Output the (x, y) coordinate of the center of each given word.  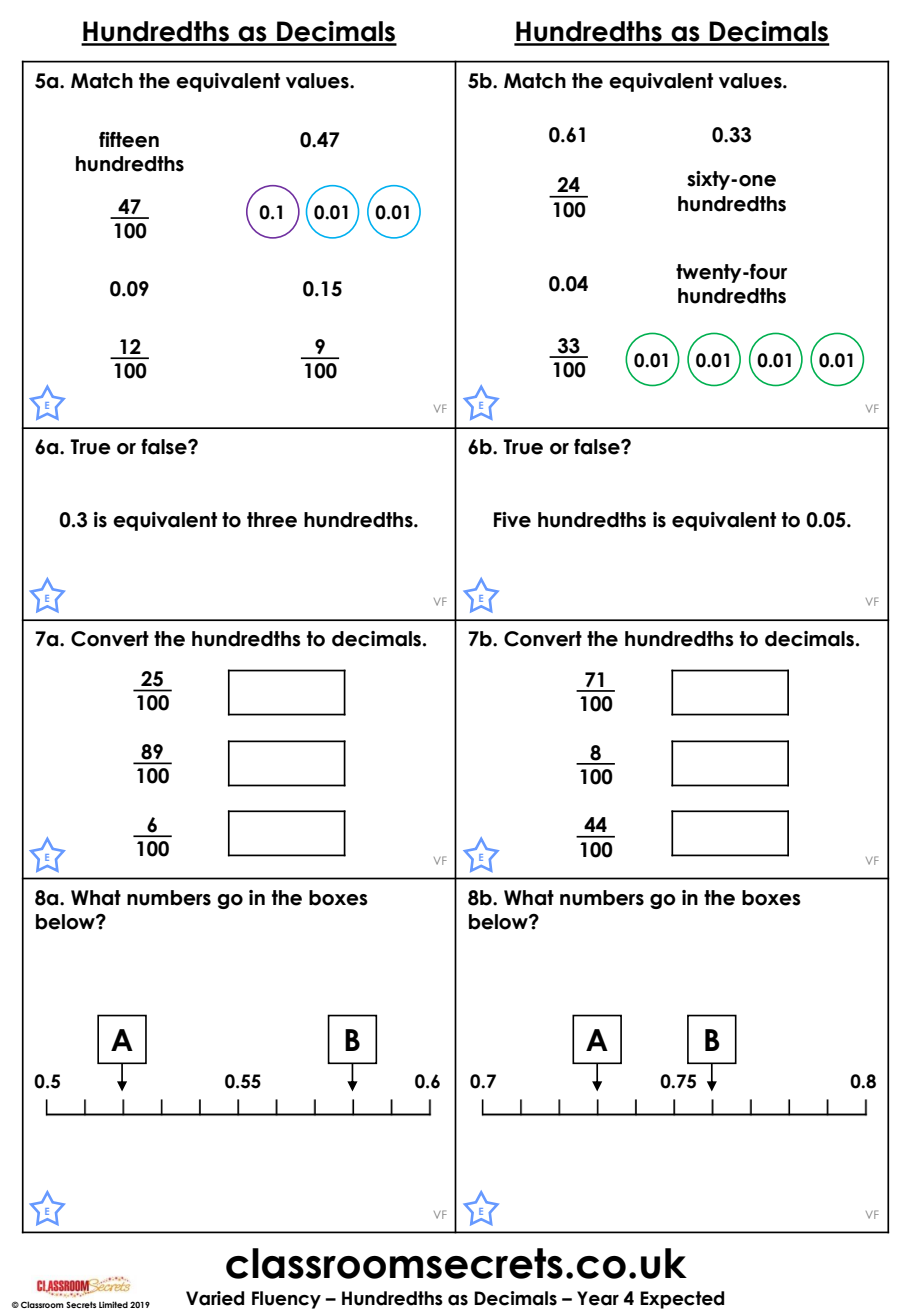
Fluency (286, 1300)
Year (598, 1298)
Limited (113, 1304)
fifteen (129, 140)
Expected (682, 1300)
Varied (215, 1298)
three (272, 520)
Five (512, 520)
